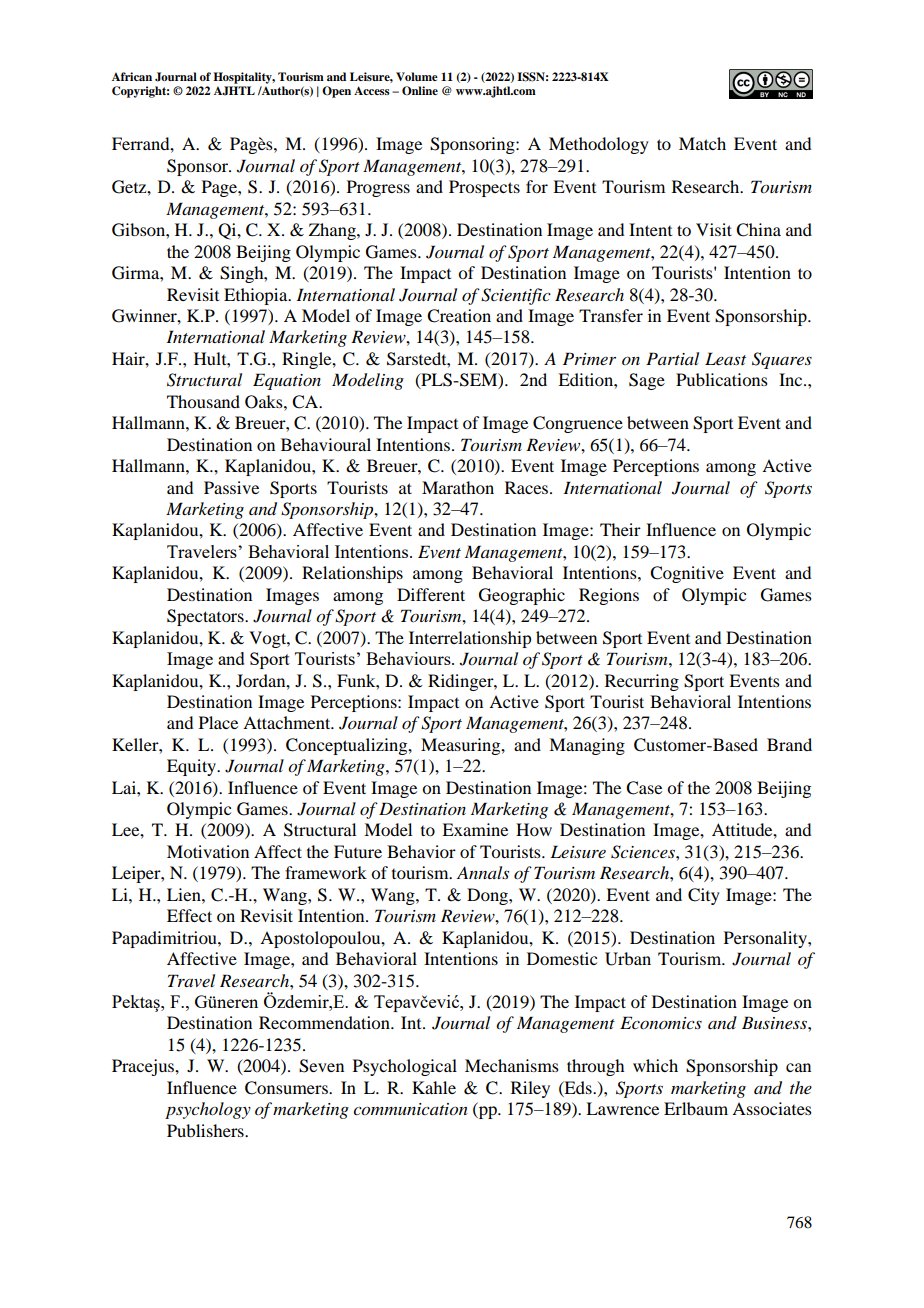 This document has height=1308, width=924. Describe the element at coordinates (420, 90) in the document. I see `Online` at that location.
